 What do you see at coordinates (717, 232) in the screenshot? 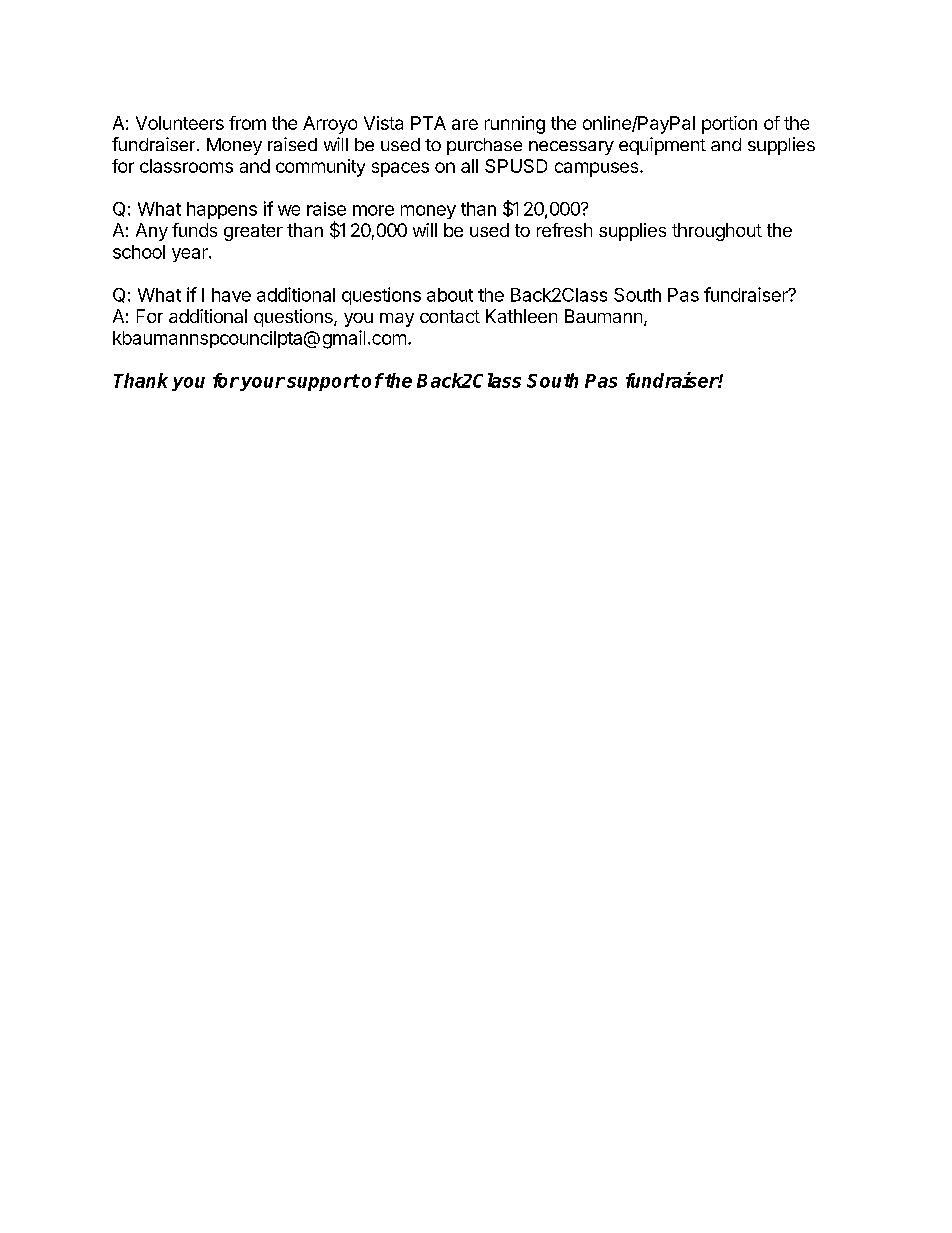
I see `throughout` at bounding box center [717, 232].
